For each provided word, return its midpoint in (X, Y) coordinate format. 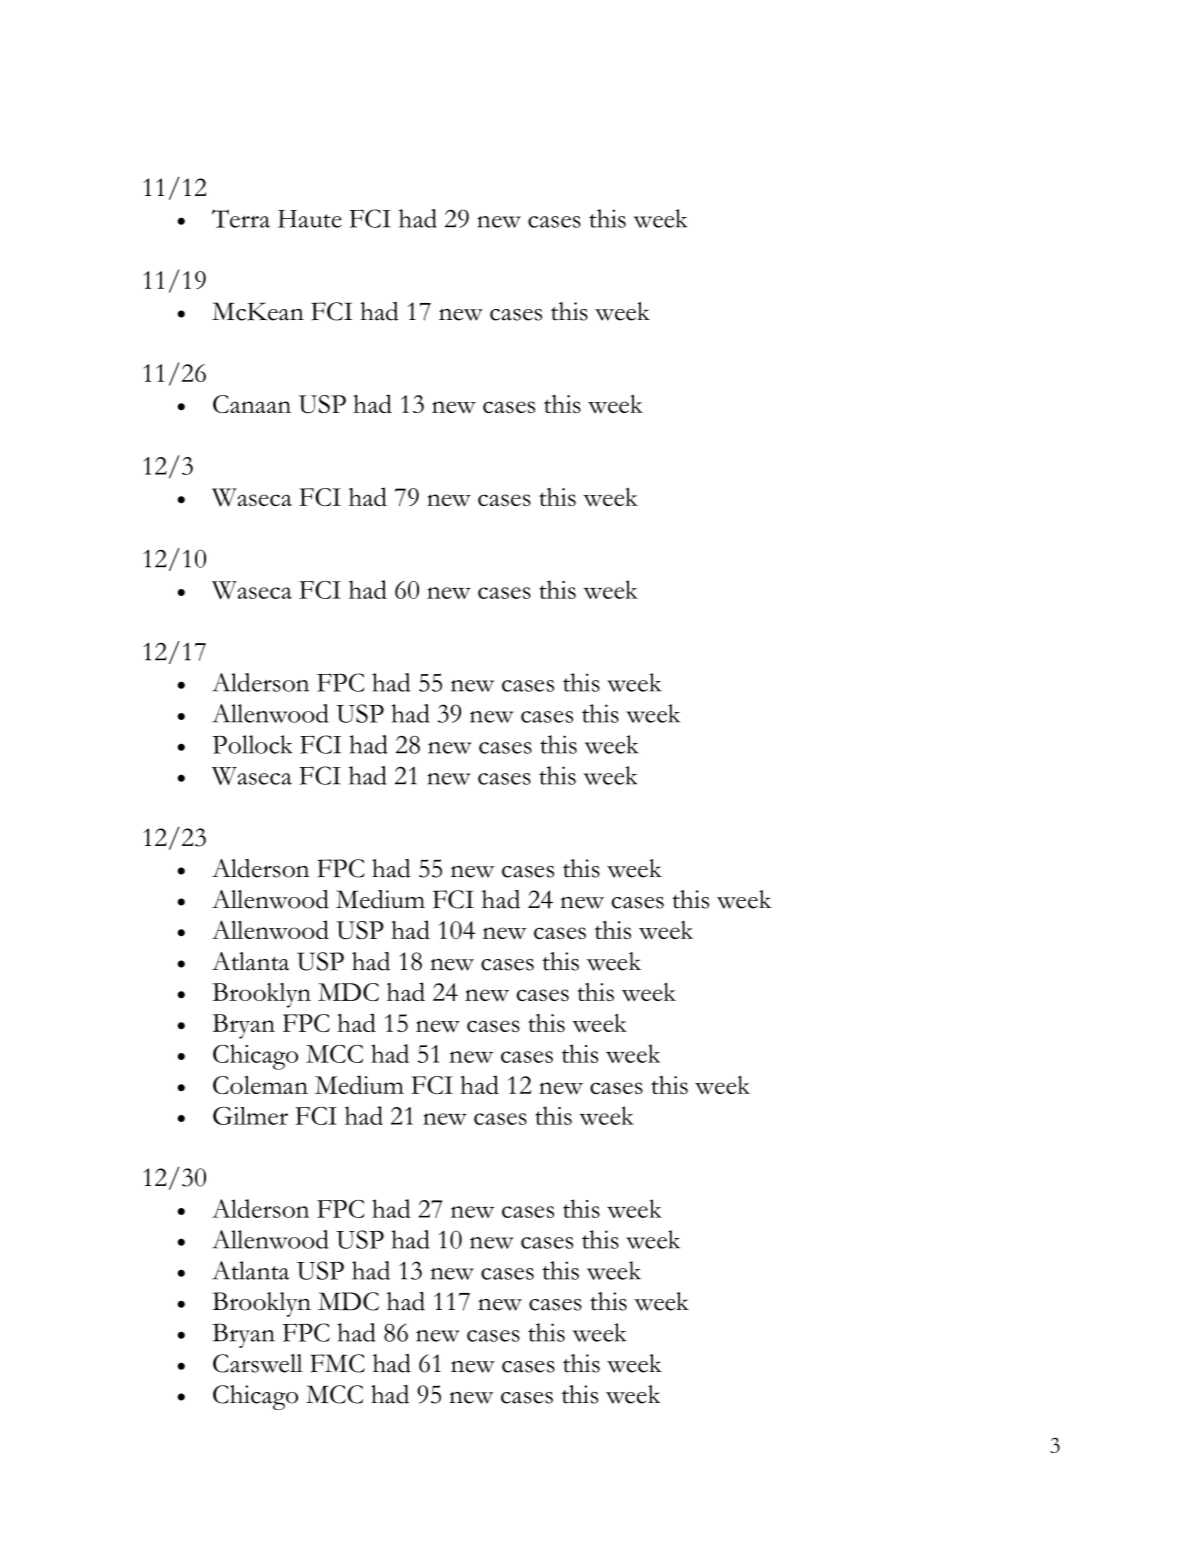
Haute (310, 219)
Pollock (252, 744)
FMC (337, 1363)
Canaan (252, 404)
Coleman (260, 1085)
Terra (241, 218)
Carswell (258, 1363)
